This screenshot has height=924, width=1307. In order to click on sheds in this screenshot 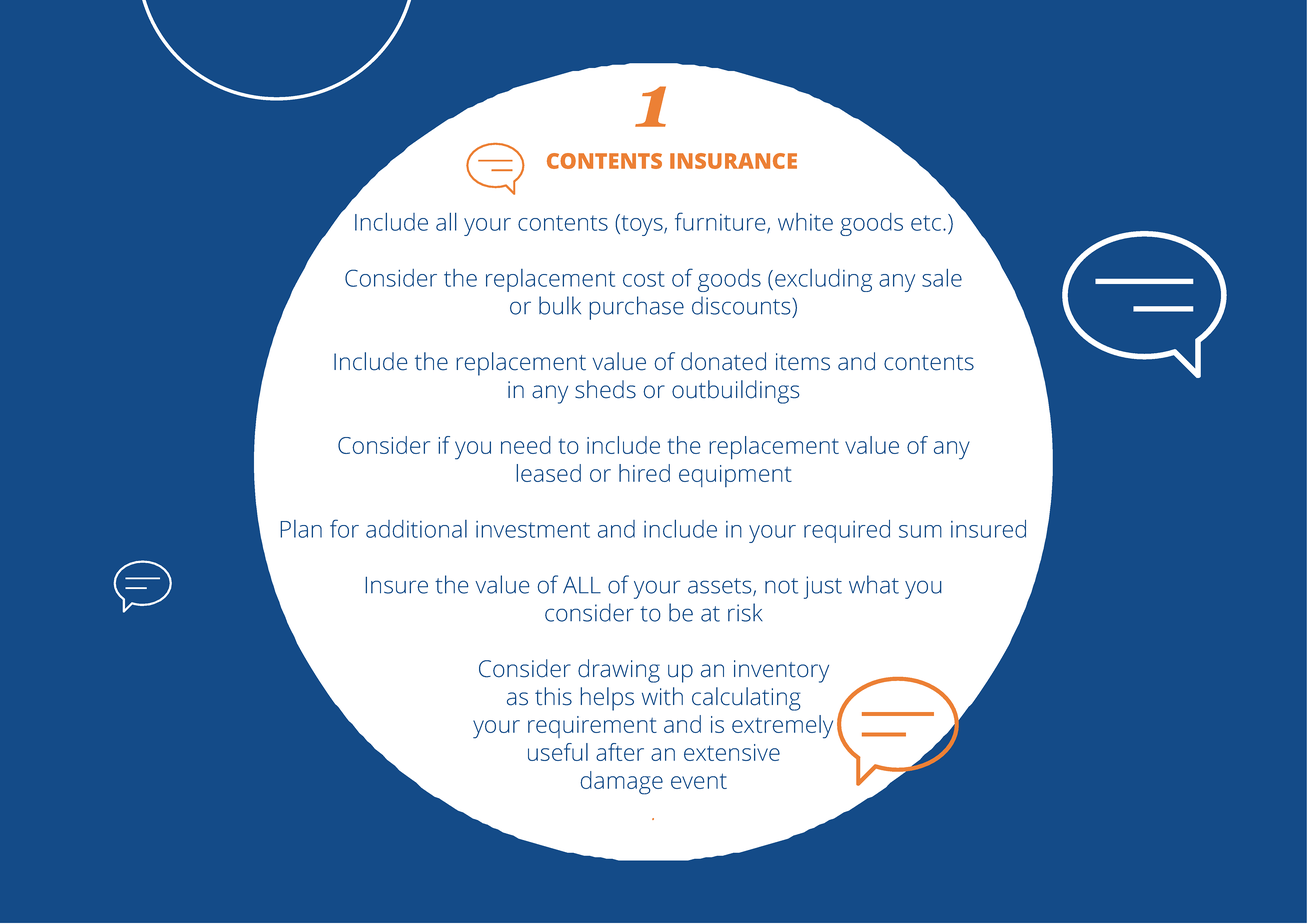, I will do `click(605, 389)`.
